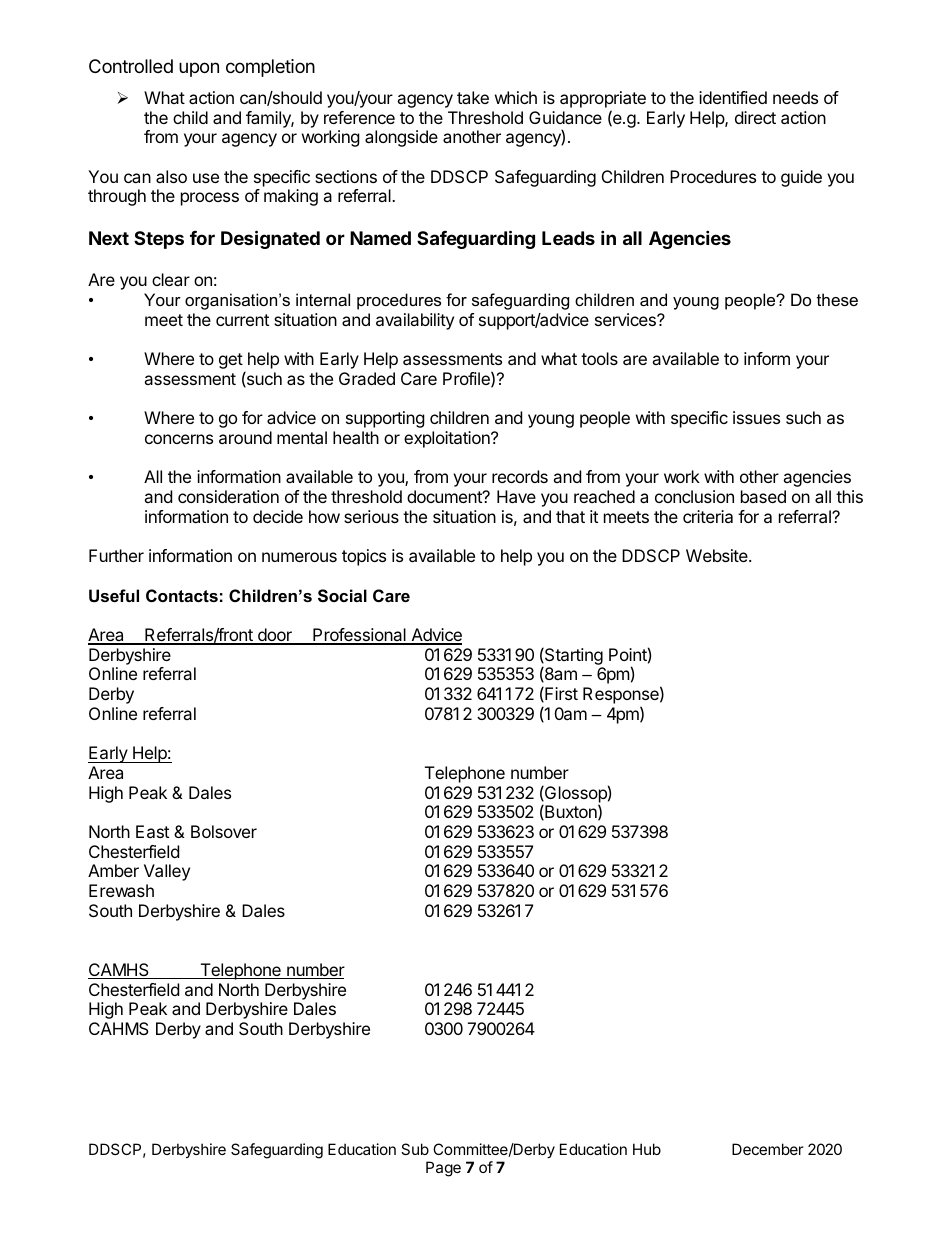 The height and width of the screenshot is (1233, 952). What do you see at coordinates (182, 595) in the screenshot?
I see `Contacts` at bounding box center [182, 595].
